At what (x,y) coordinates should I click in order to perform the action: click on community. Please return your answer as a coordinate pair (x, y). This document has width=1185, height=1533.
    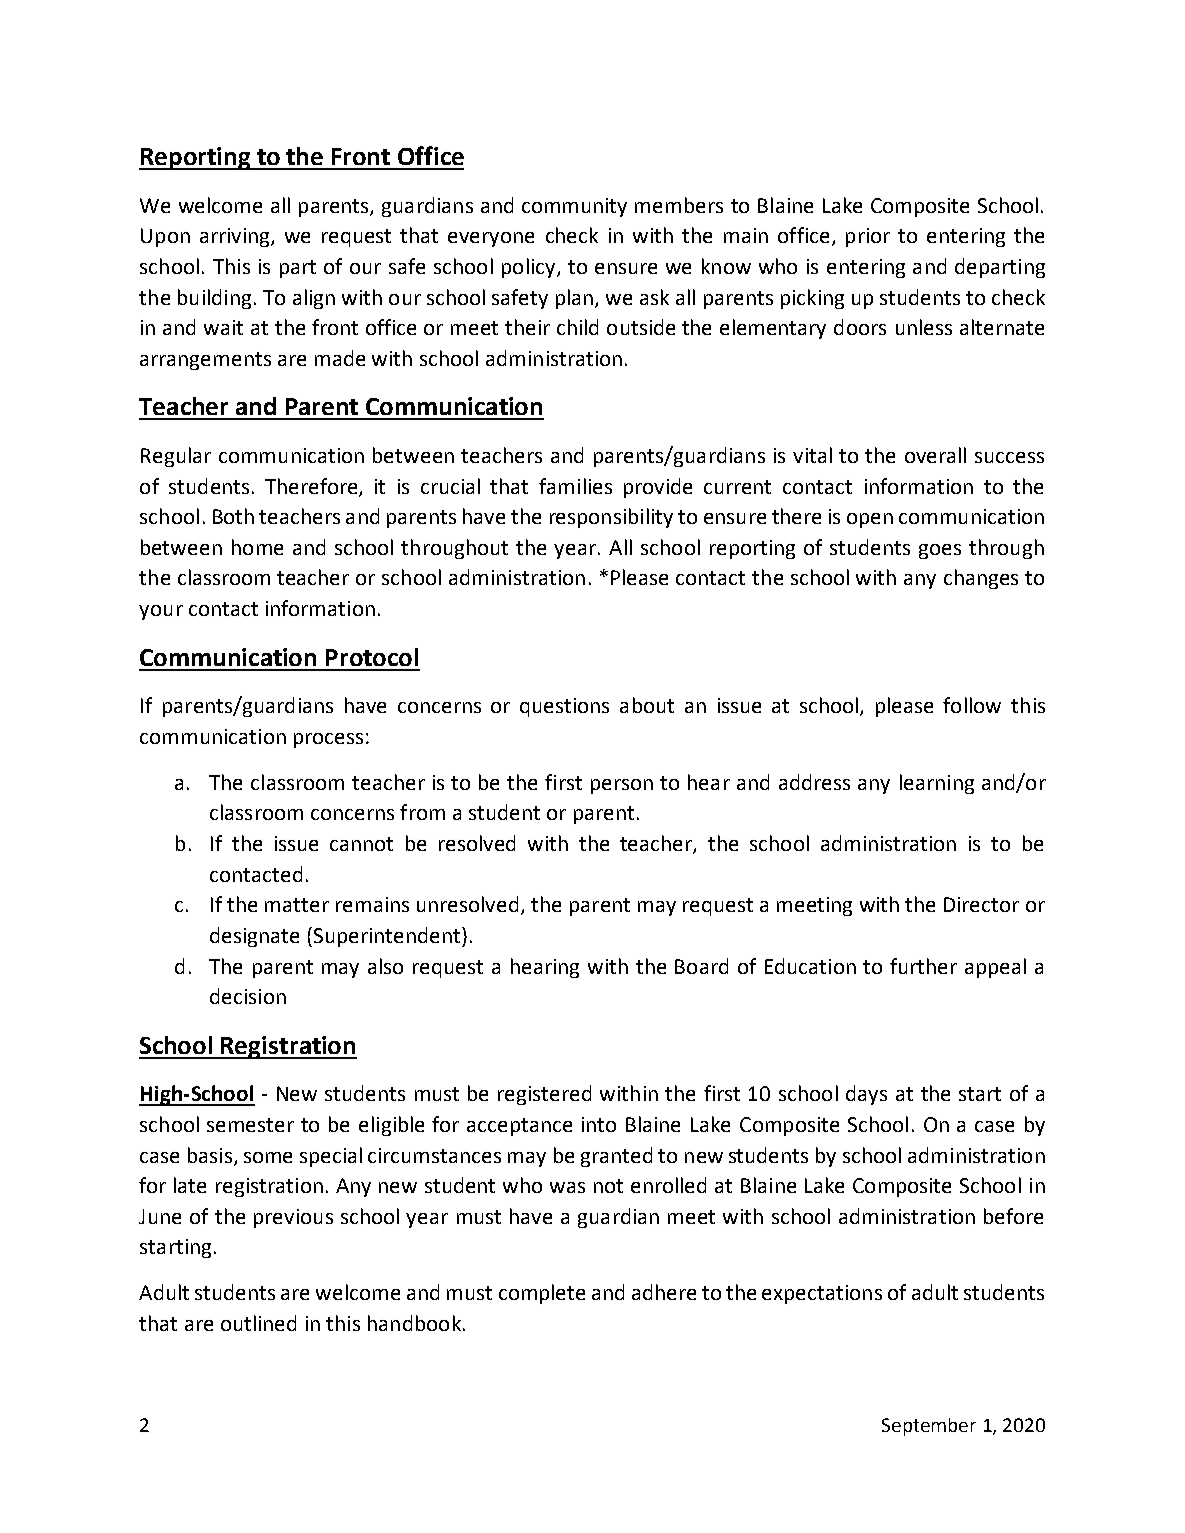
    Looking at the image, I should click on (574, 207).
